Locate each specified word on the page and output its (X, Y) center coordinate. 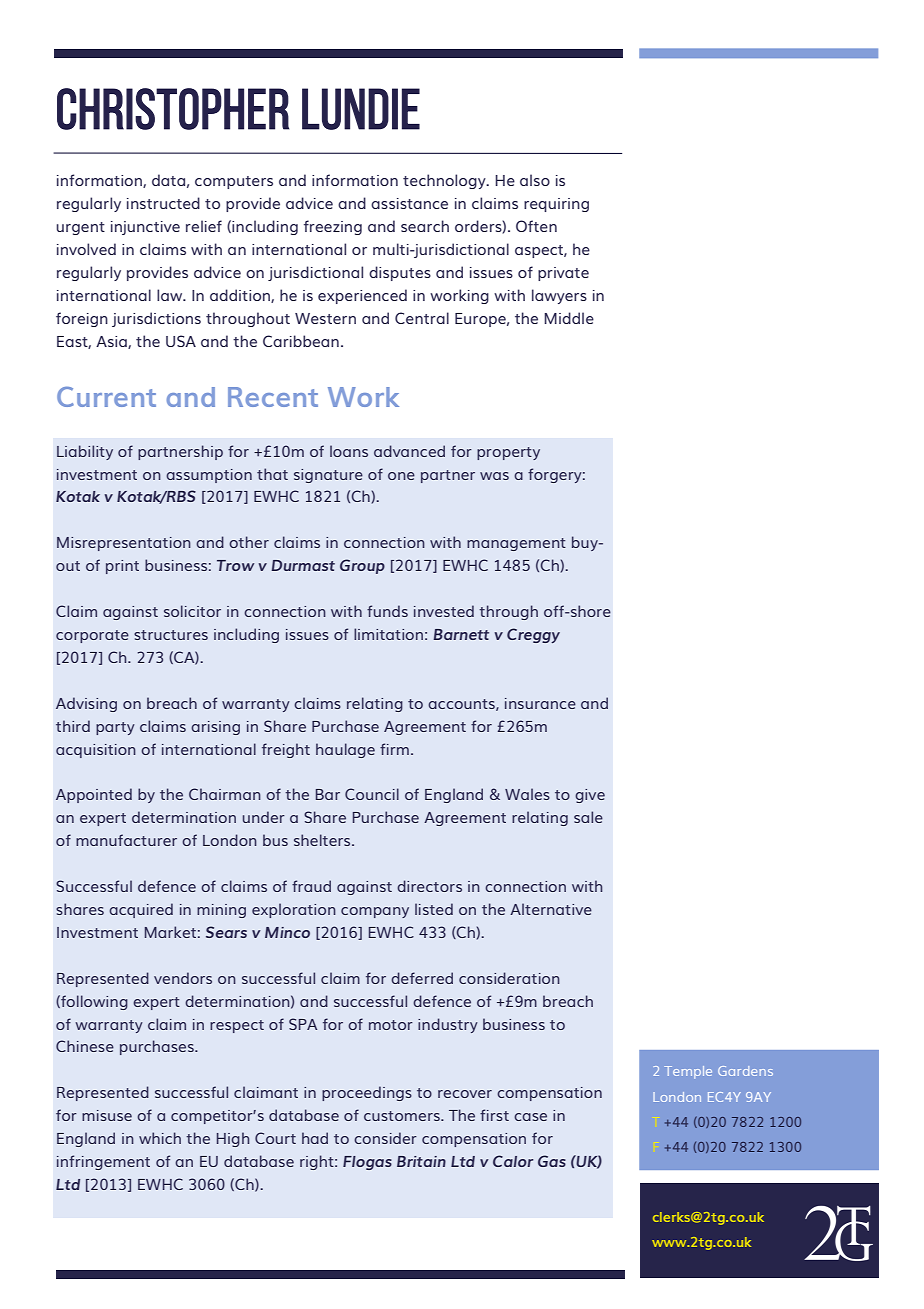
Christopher (173, 109)
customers (403, 1116)
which (160, 1138)
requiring (556, 205)
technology (445, 181)
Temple (688, 1072)
